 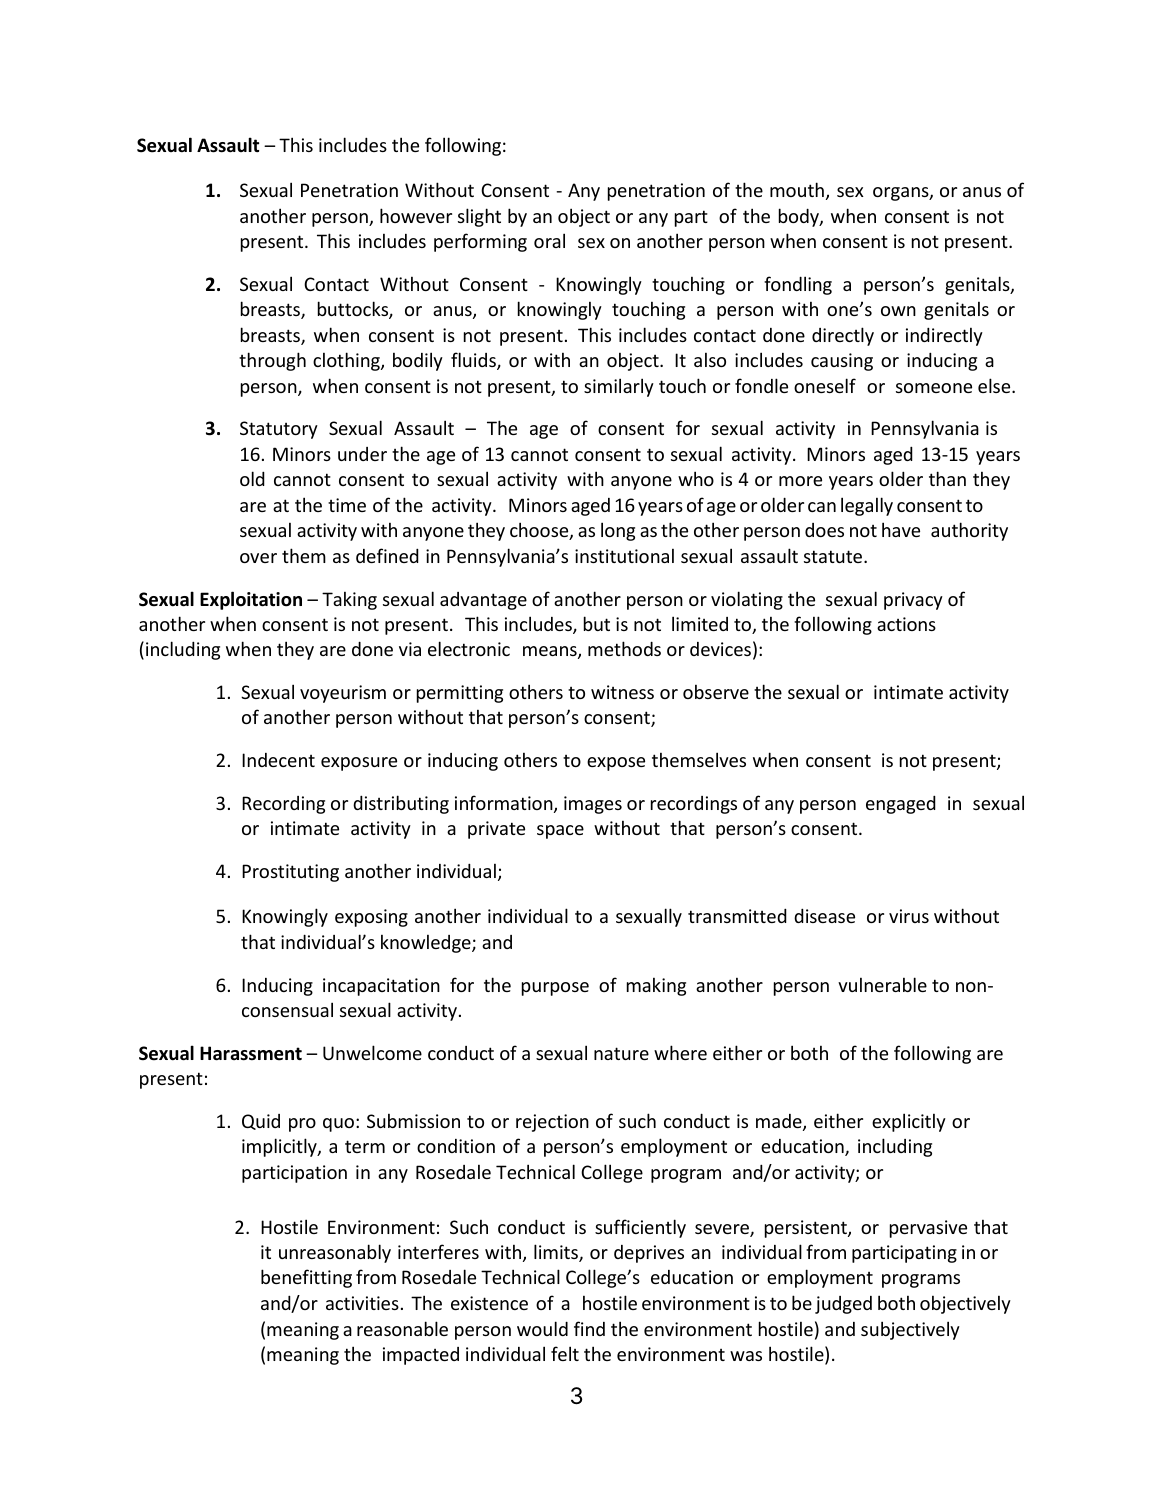 I want to click on oral, so click(x=549, y=240).
